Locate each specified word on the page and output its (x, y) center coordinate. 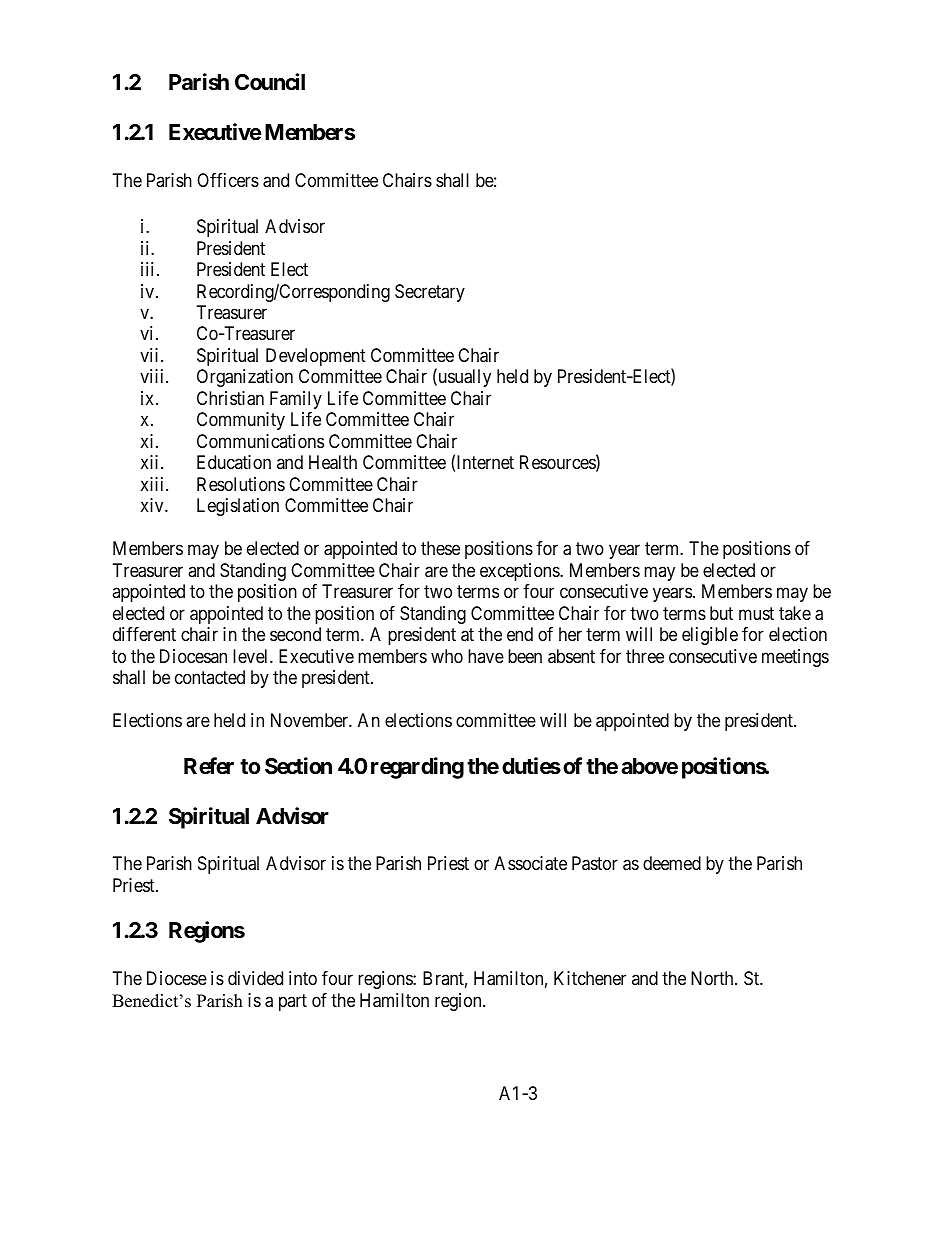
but (721, 613)
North (713, 978)
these (440, 548)
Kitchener (590, 978)
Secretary (430, 293)
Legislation (238, 507)
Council (270, 82)
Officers (228, 180)
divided (255, 978)
